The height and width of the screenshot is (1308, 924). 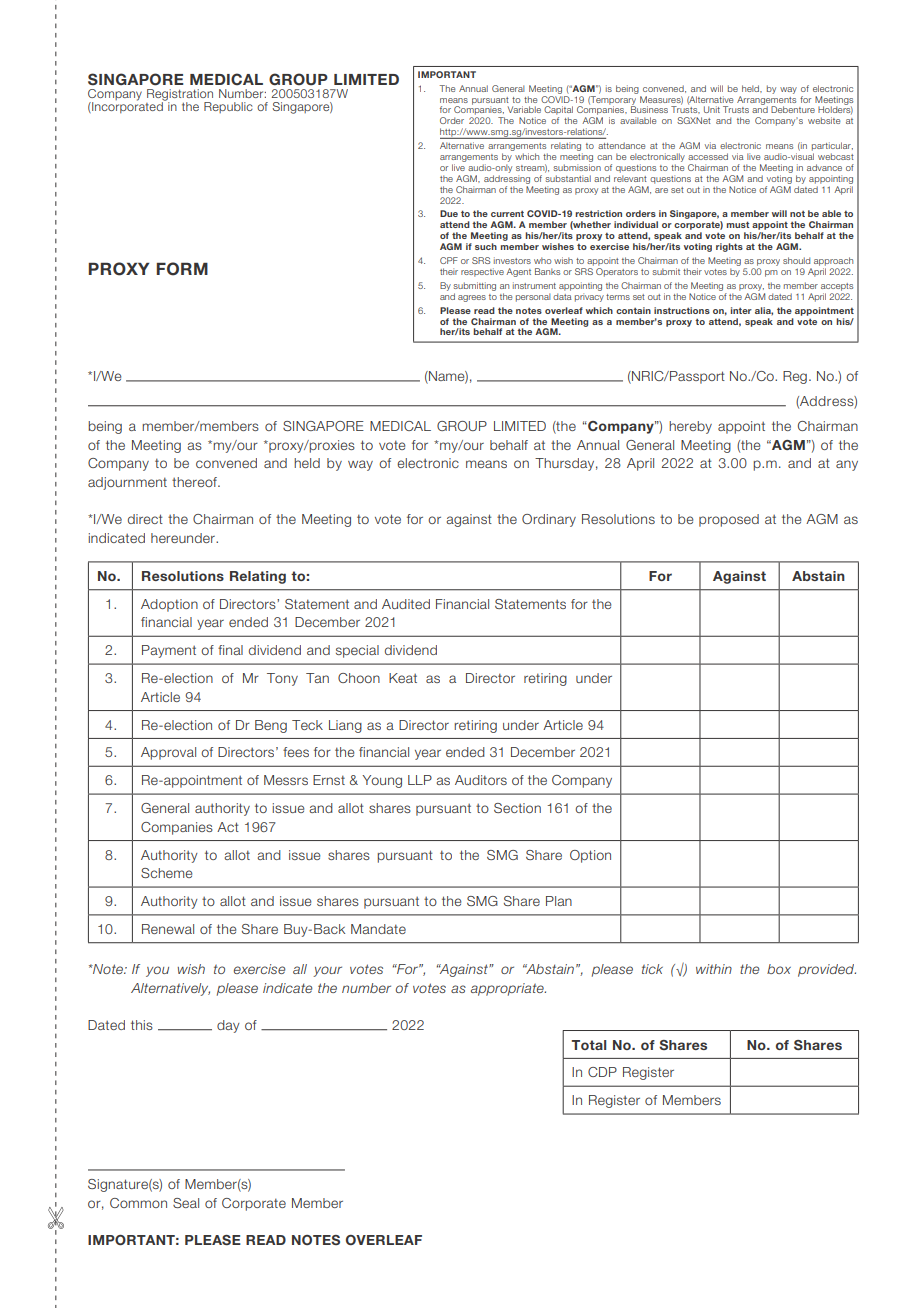 What do you see at coordinates (602, 1072) in the screenshot?
I see `CDP` at bounding box center [602, 1072].
